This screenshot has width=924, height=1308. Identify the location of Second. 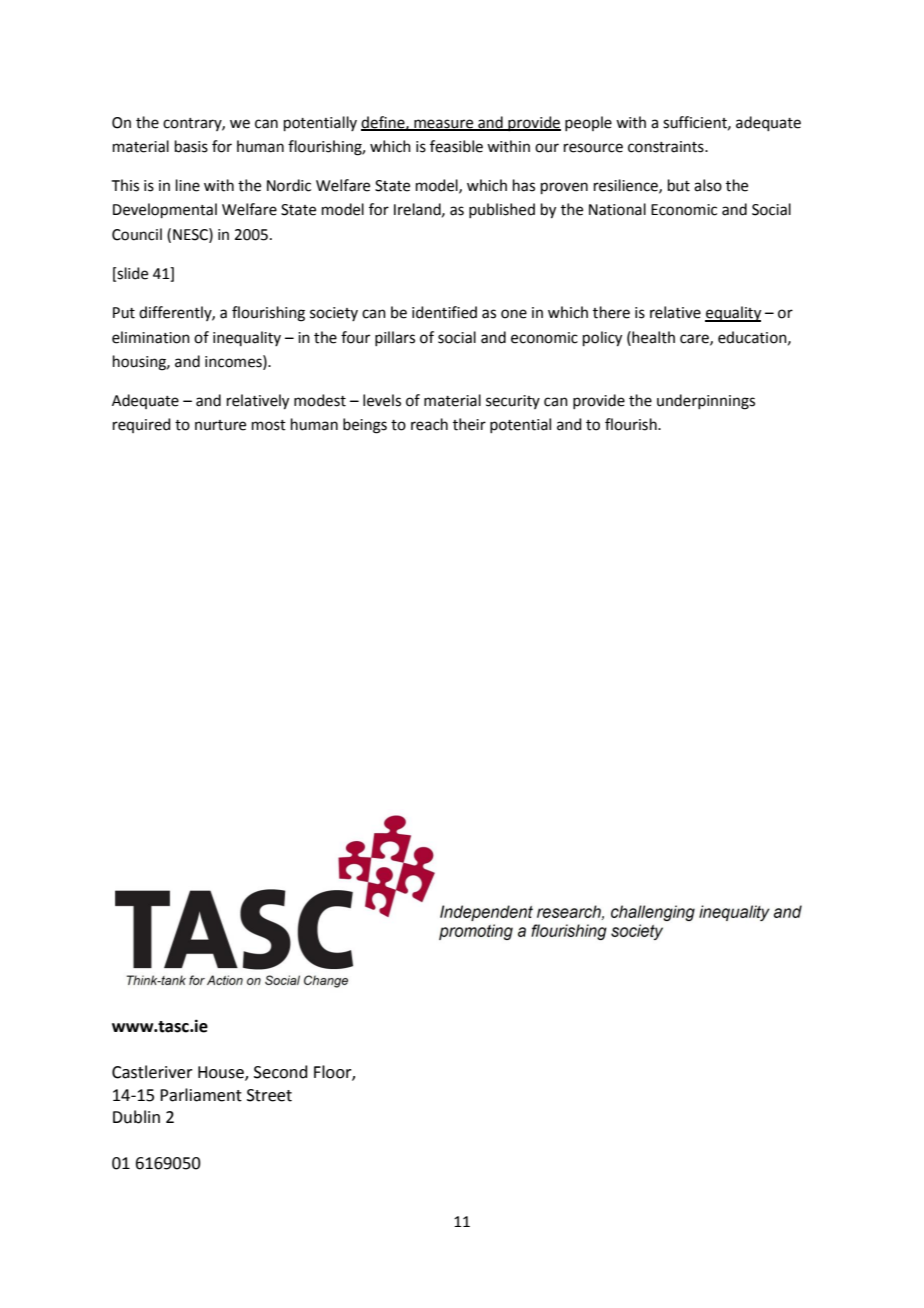
(281, 1072).
